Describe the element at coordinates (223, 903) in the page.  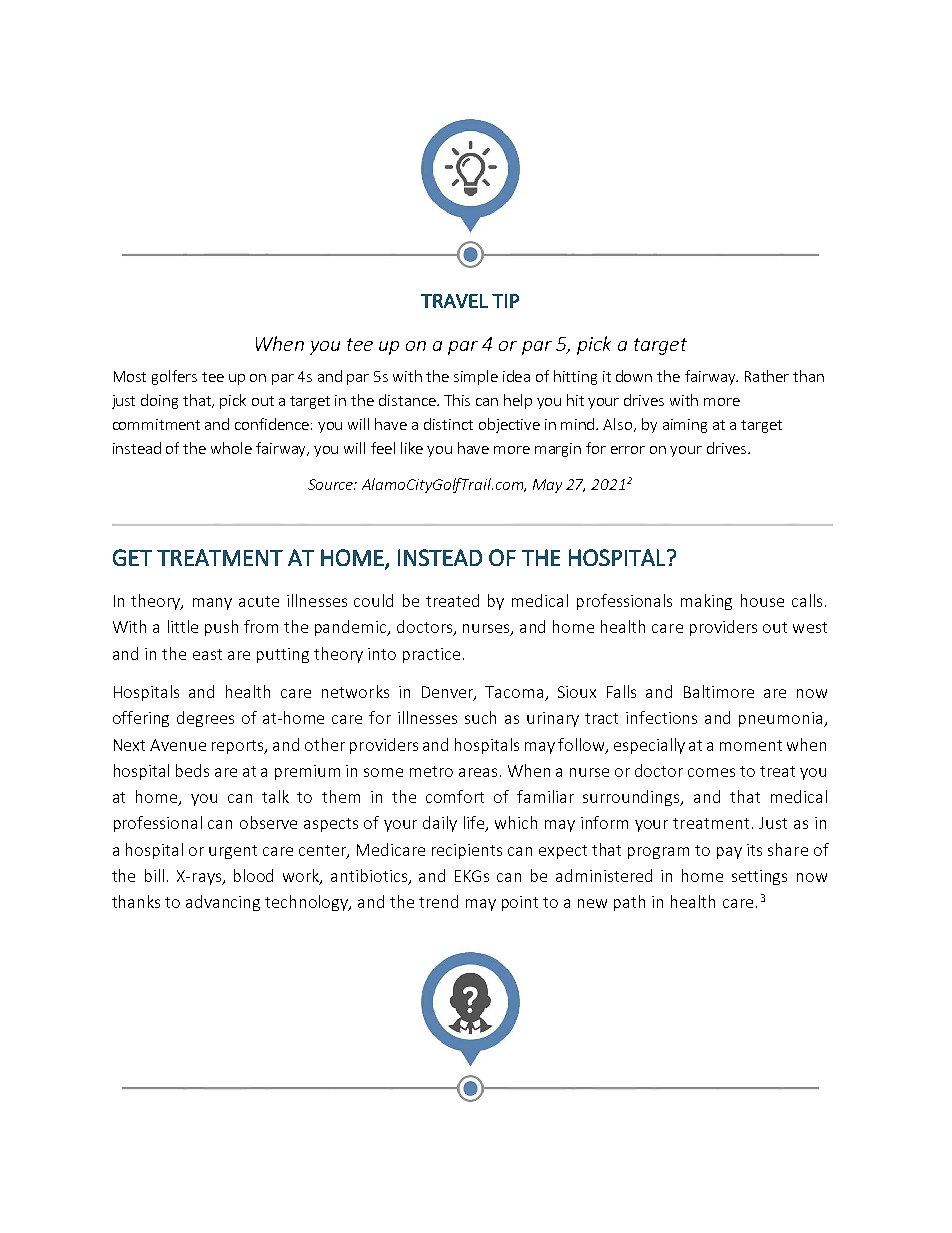
I see `advancing` at that location.
